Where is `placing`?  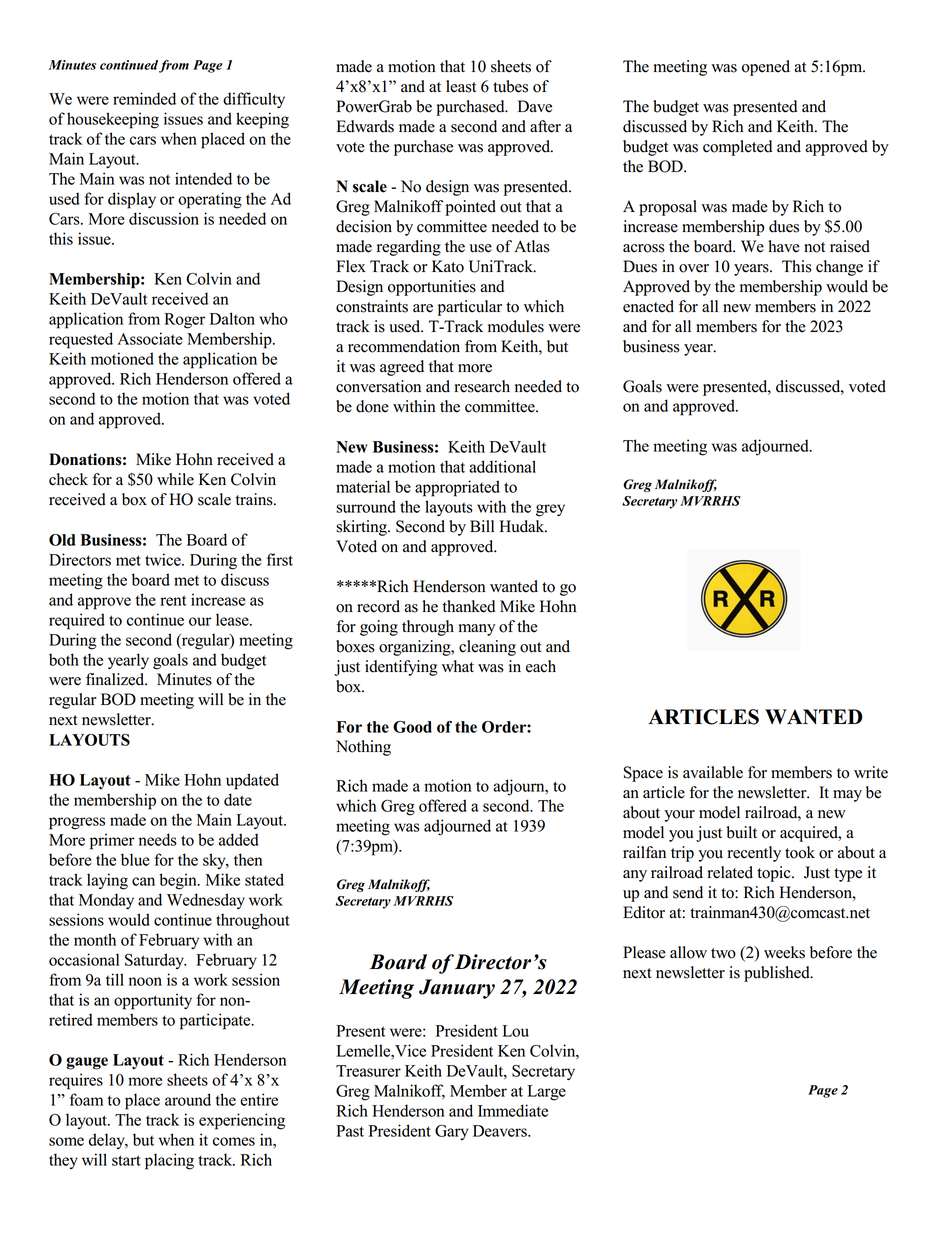 placing is located at coordinates (169, 1161).
